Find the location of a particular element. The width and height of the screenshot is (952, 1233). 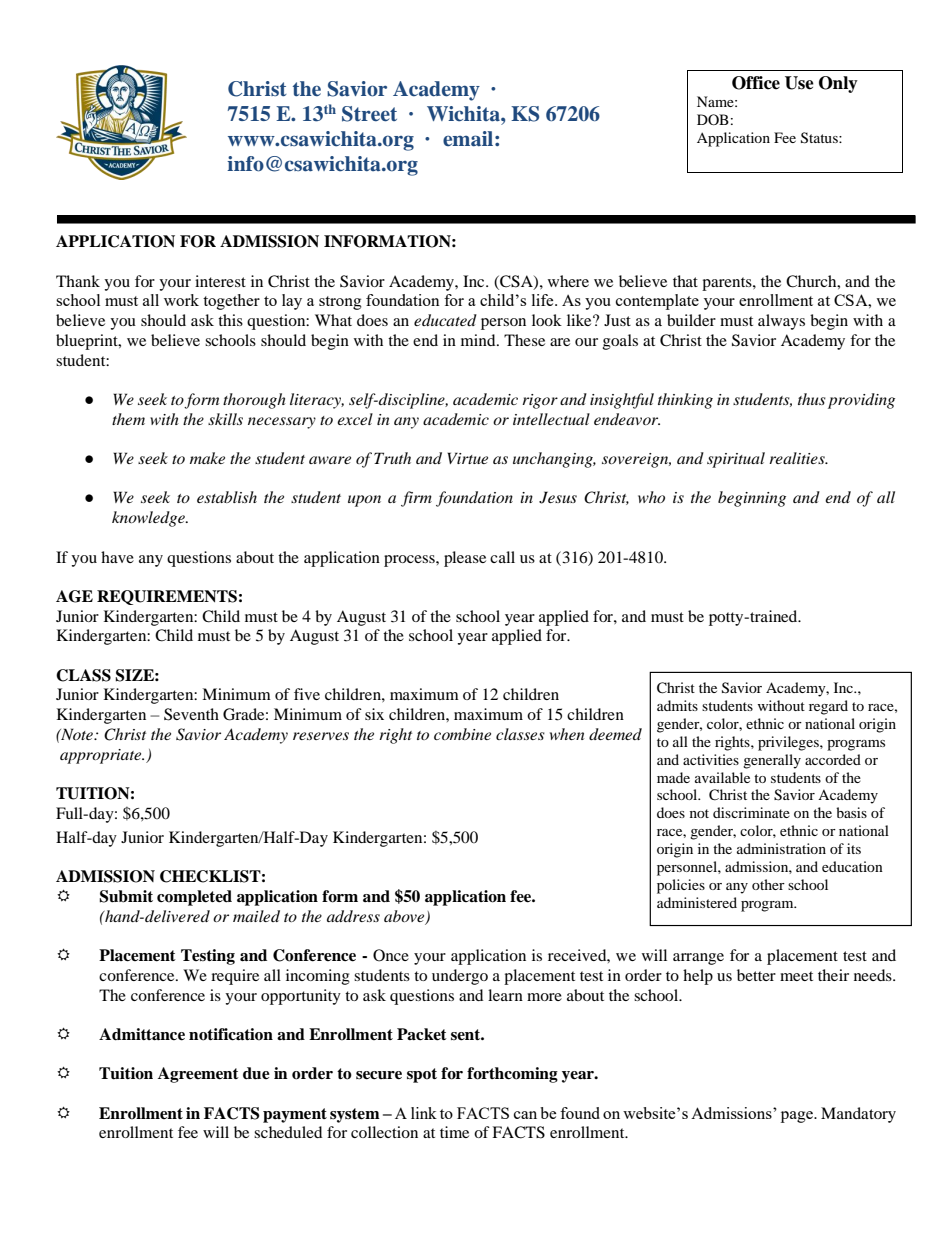

appropriate is located at coordinates (102, 756).
